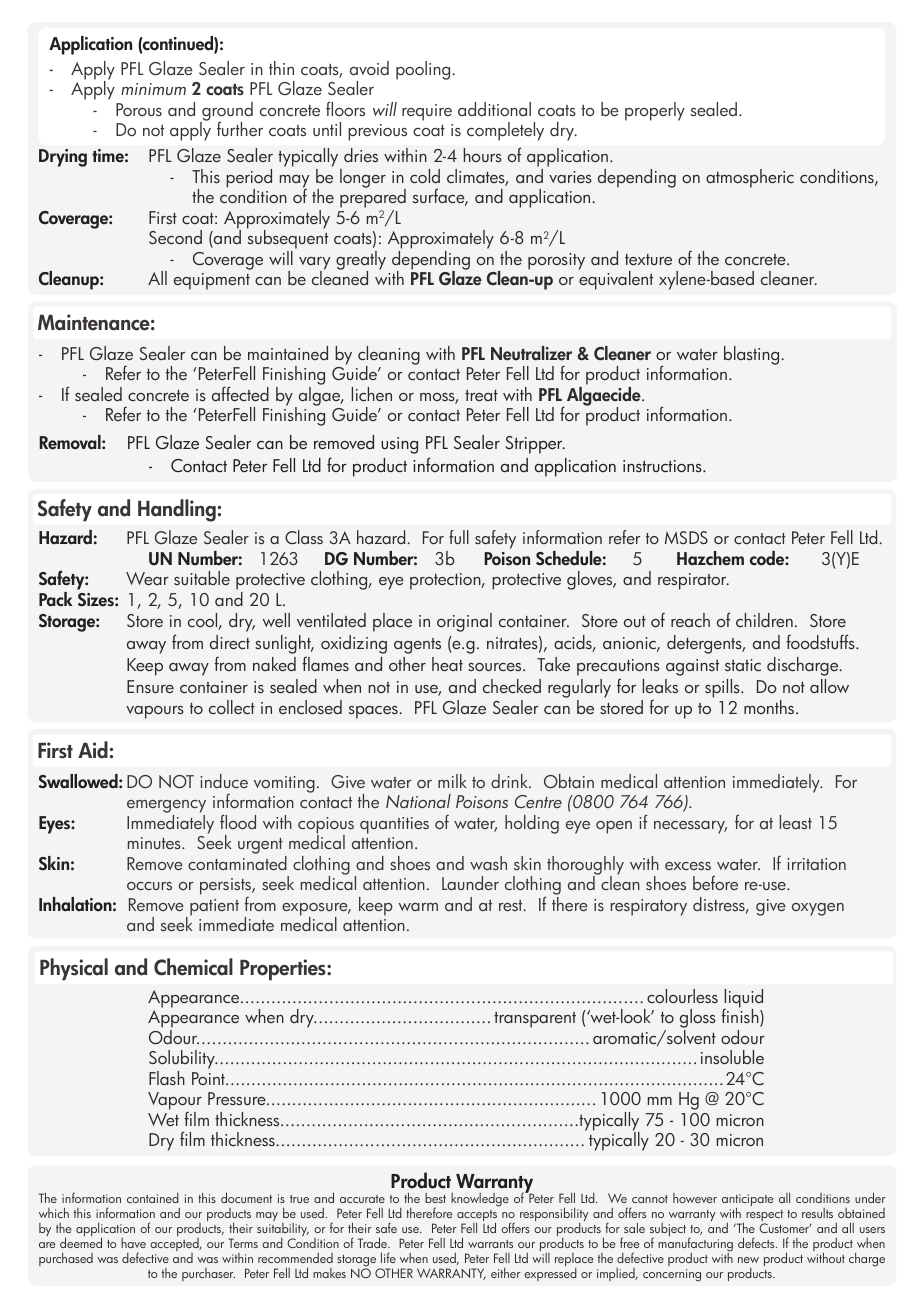 The image size is (924, 1308). Describe the element at coordinates (133, 1243) in the screenshot. I see `have` at that location.
